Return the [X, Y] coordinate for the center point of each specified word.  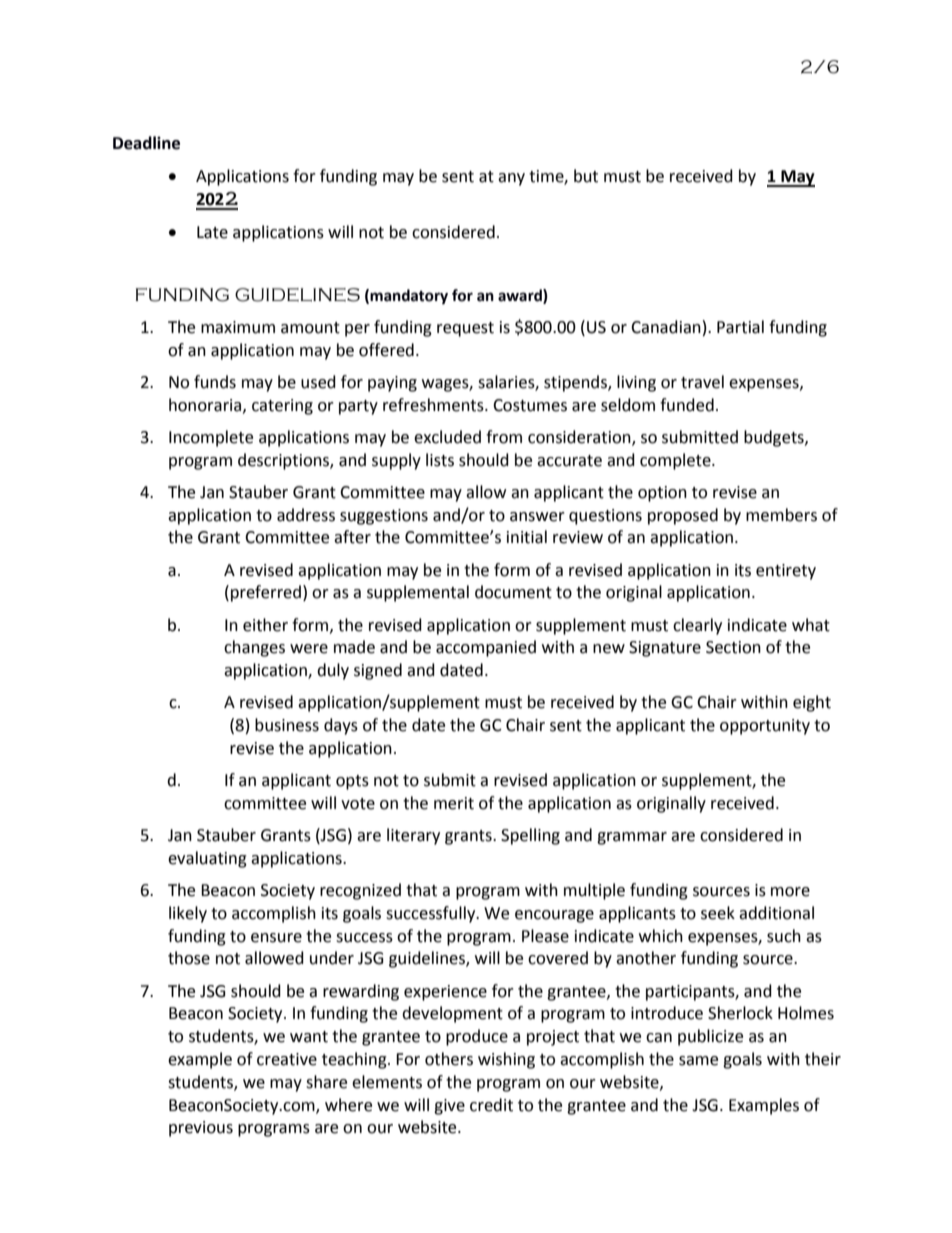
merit [454, 803]
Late [212, 232]
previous [201, 1129]
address [306, 515]
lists [440, 460]
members [781, 515]
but [586, 176]
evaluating [207, 859]
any [511, 179]
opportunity [765, 727]
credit [491, 1105]
